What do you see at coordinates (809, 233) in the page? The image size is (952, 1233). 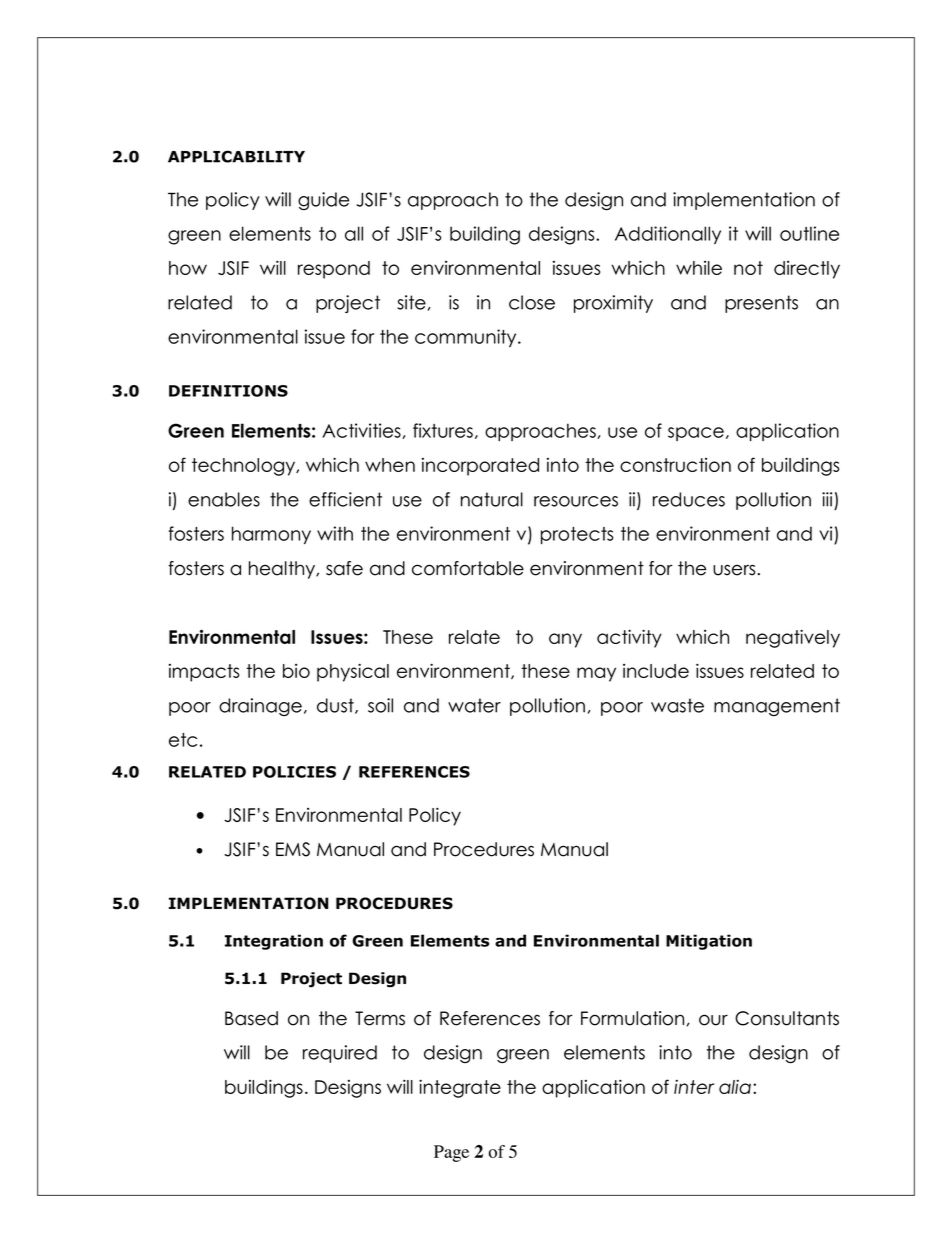 I see `outline` at bounding box center [809, 233].
